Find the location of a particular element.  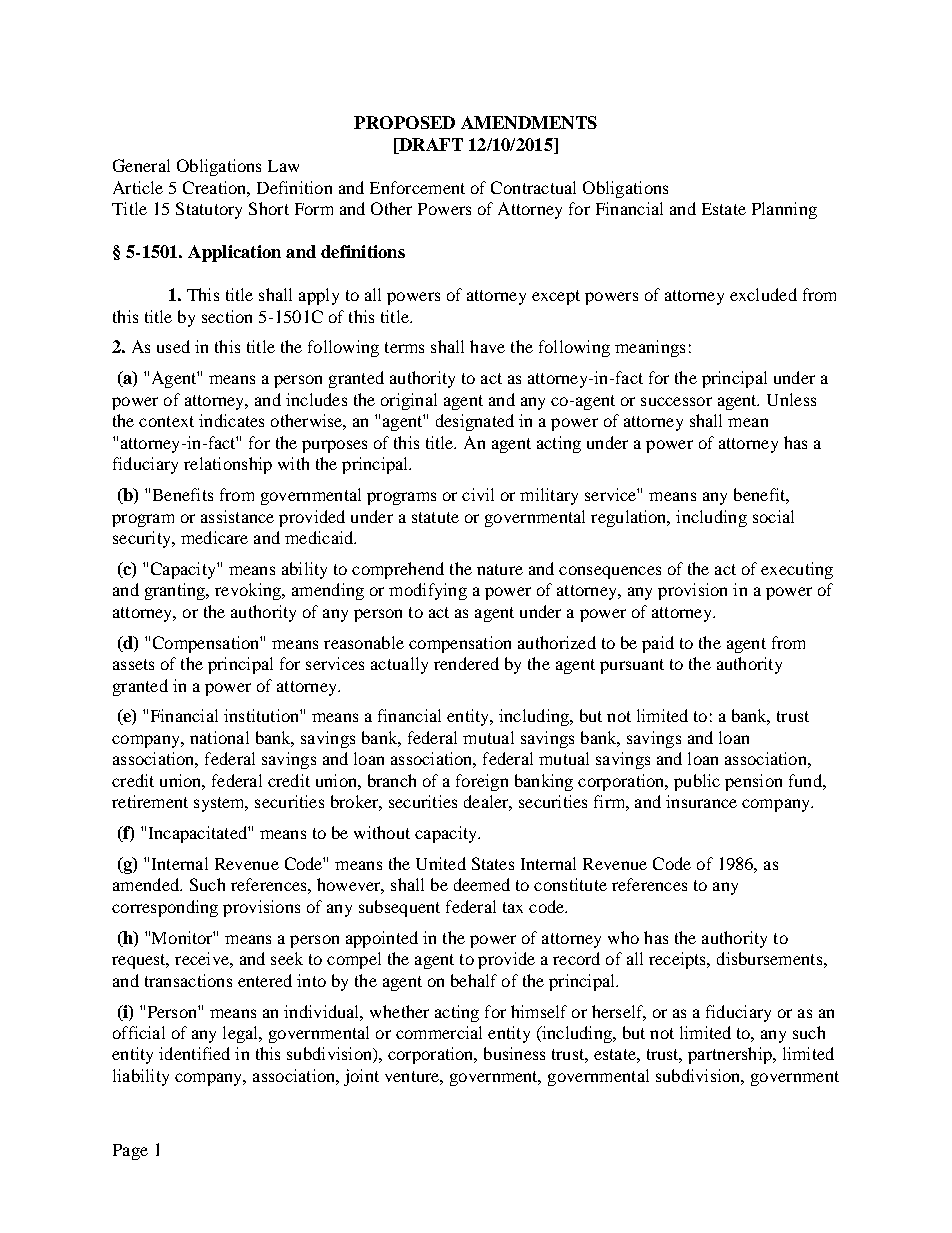

DRAFT is located at coordinates (430, 144).
